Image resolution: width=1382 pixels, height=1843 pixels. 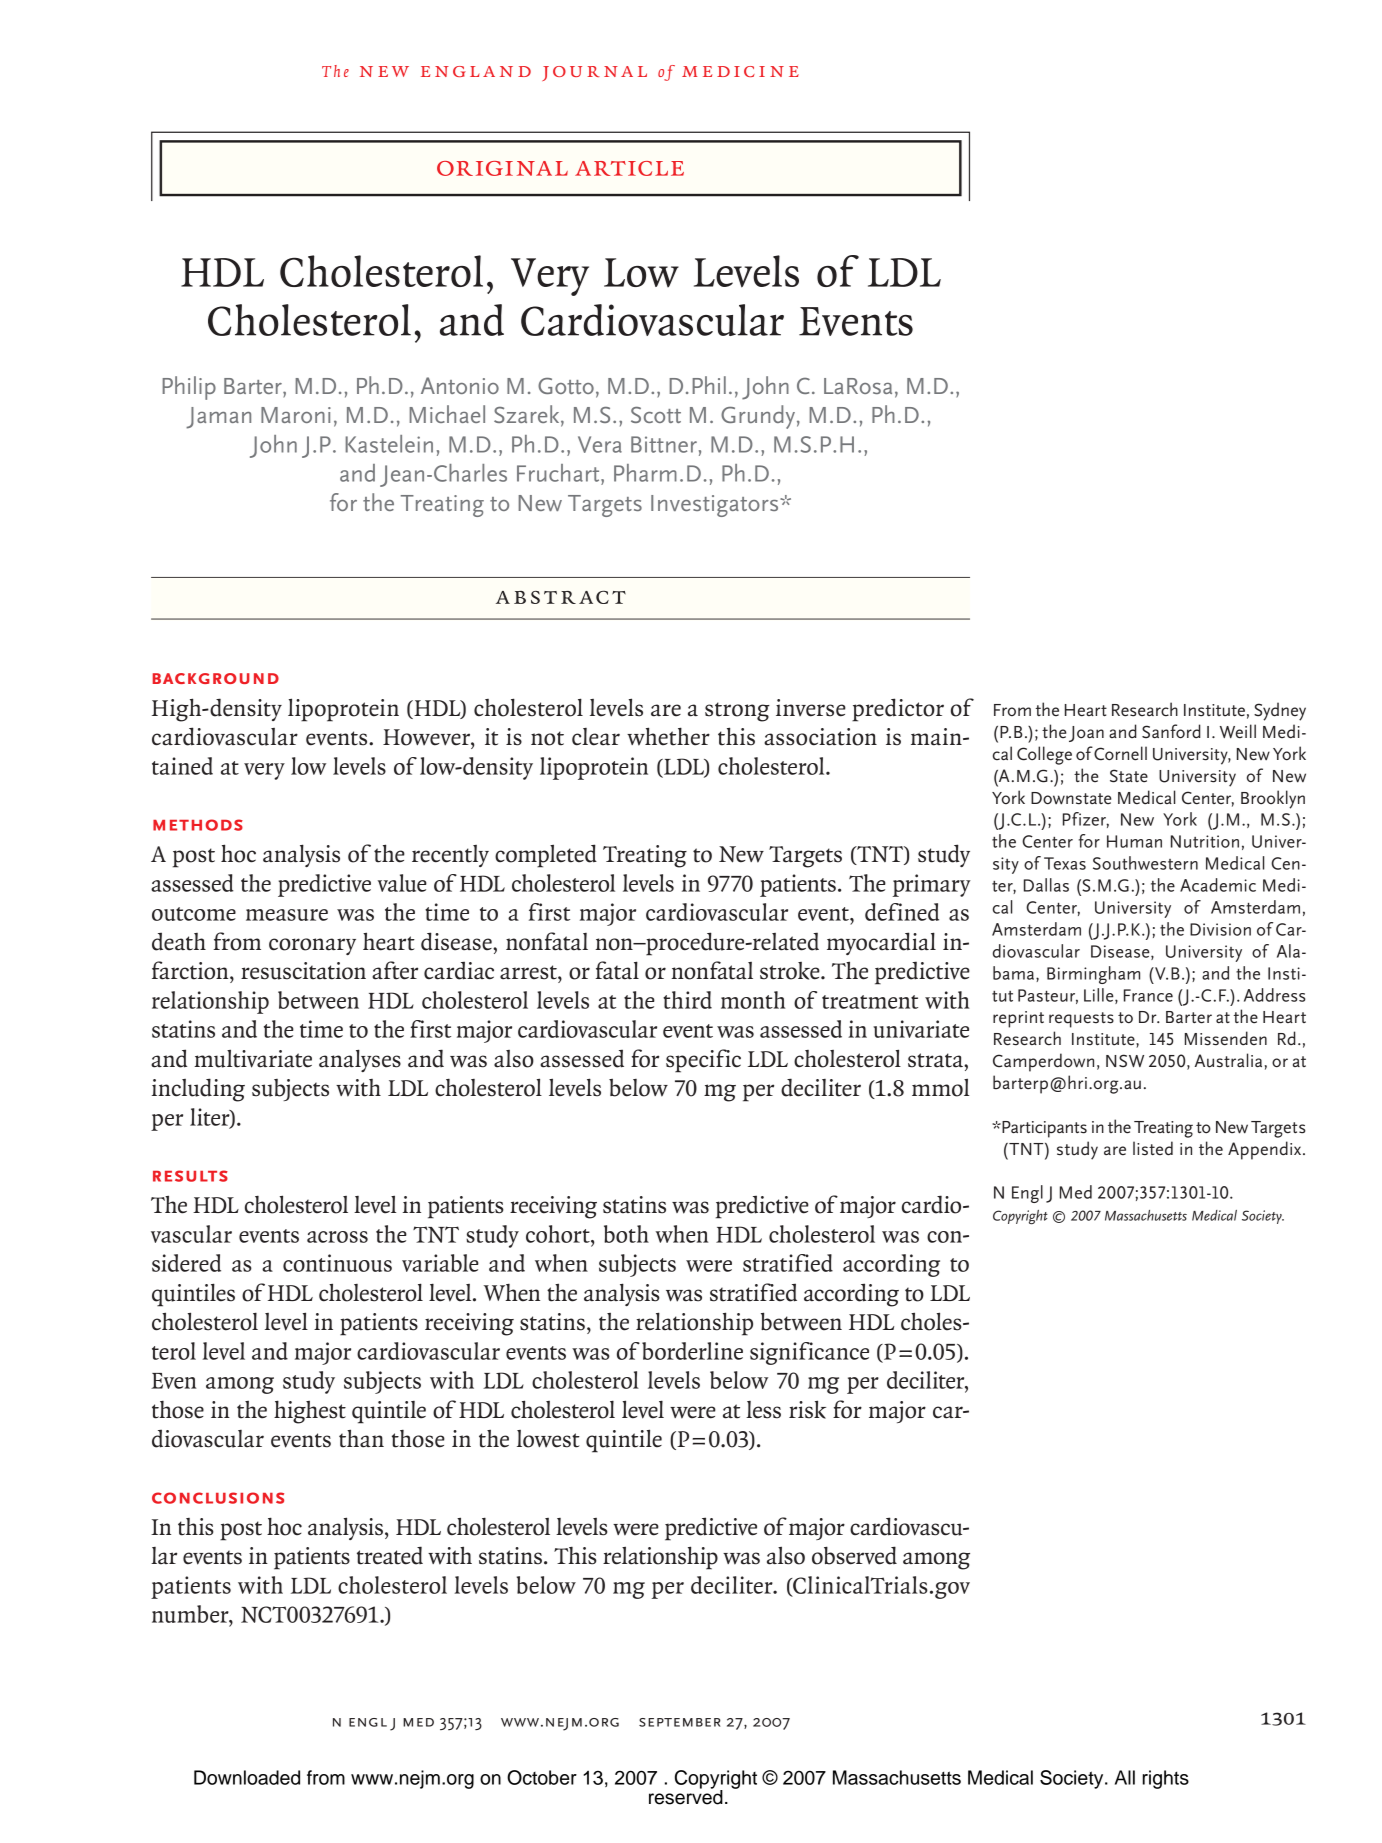 I want to click on september, so click(x=680, y=1722).
